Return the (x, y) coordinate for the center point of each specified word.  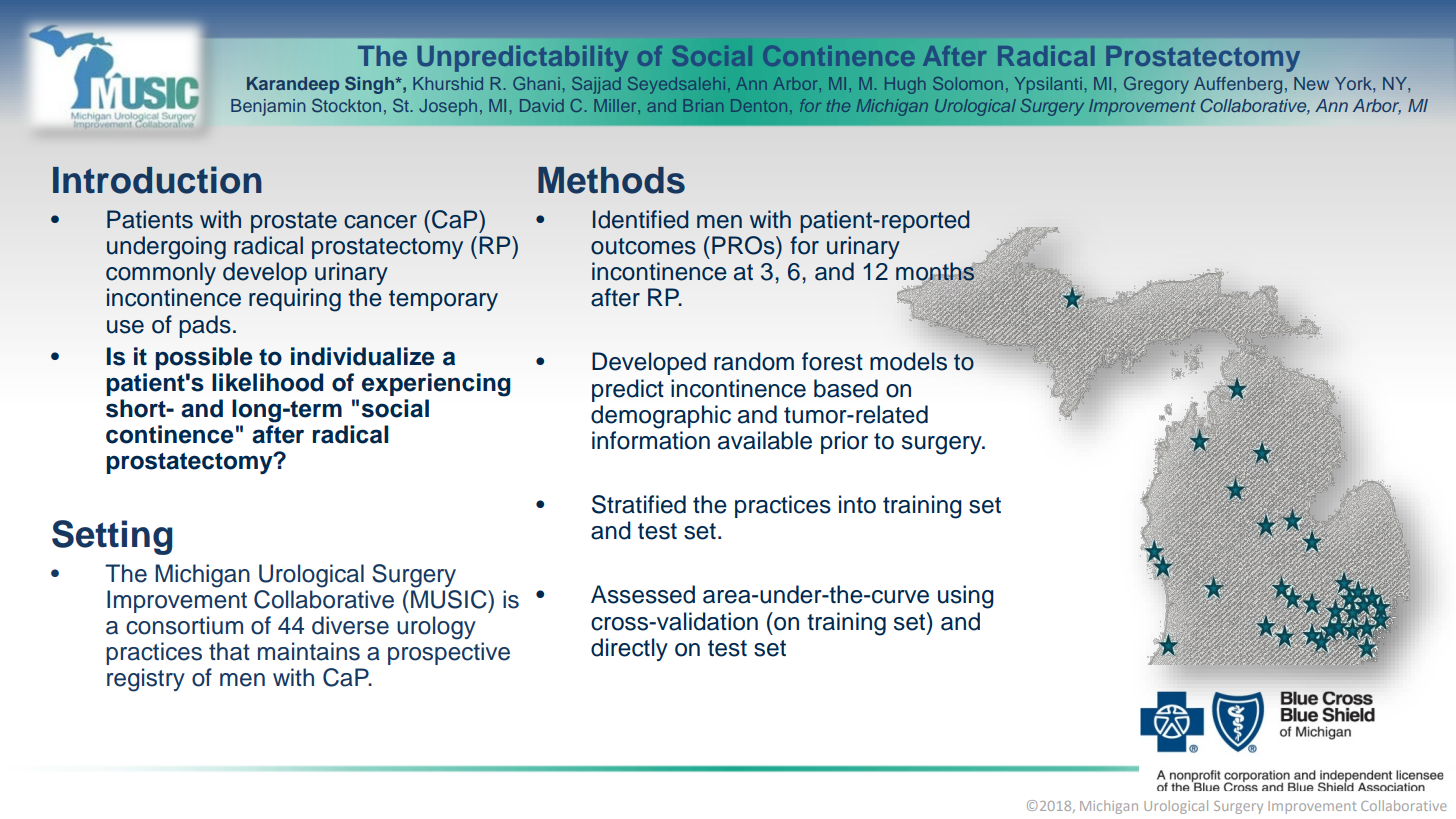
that (229, 651)
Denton (759, 105)
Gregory (1156, 85)
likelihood (267, 382)
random (754, 361)
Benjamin (268, 107)
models (908, 361)
